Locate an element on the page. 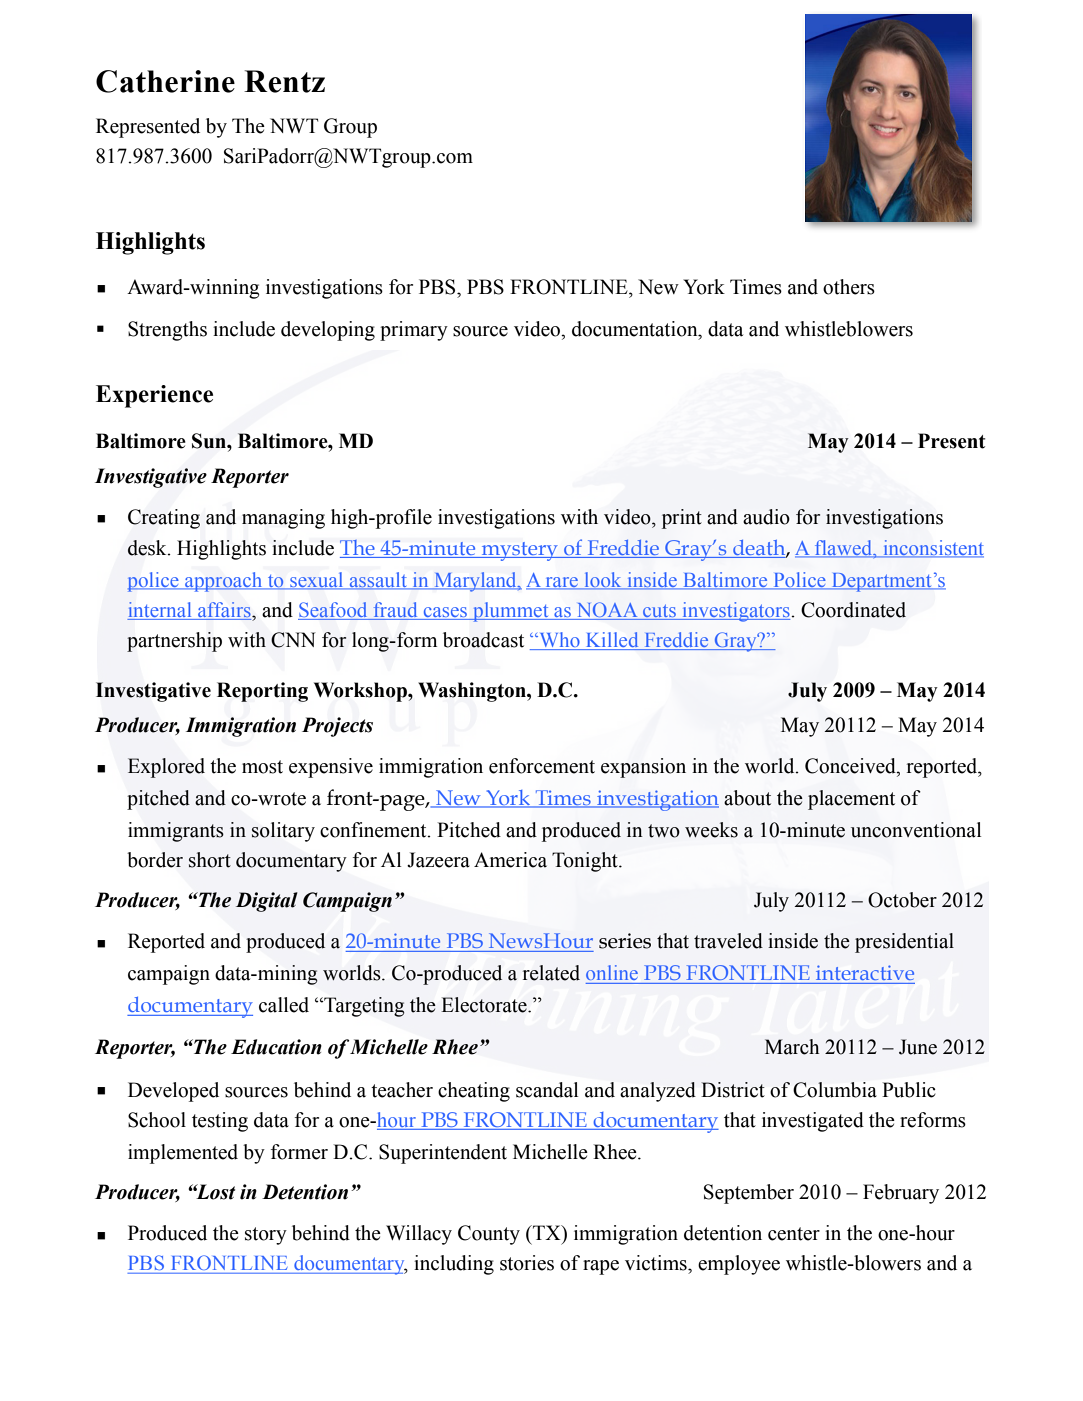  Catherine is located at coordinates (165, 81).
